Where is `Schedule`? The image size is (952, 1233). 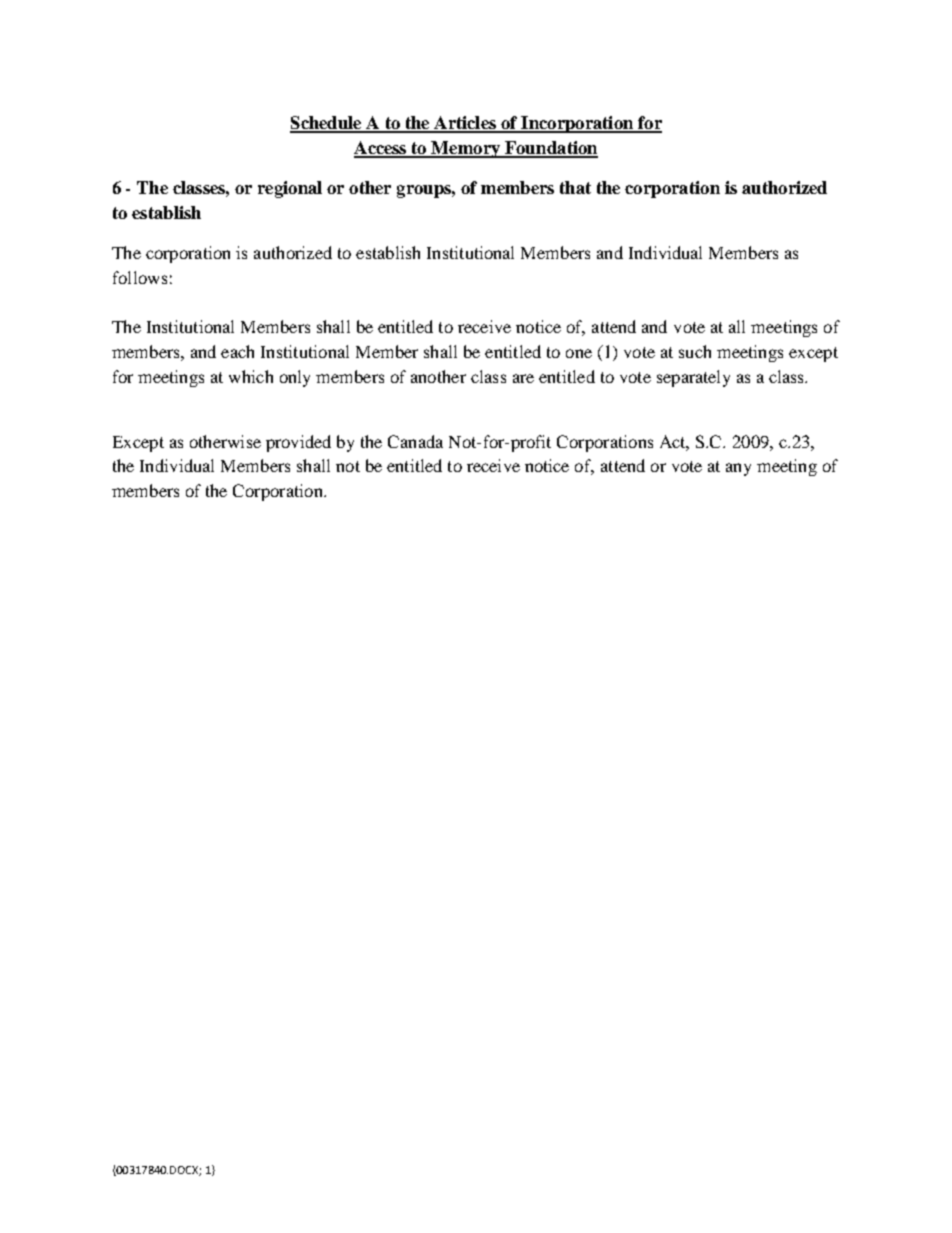 Schedule is located at coordinates (327, 124).
